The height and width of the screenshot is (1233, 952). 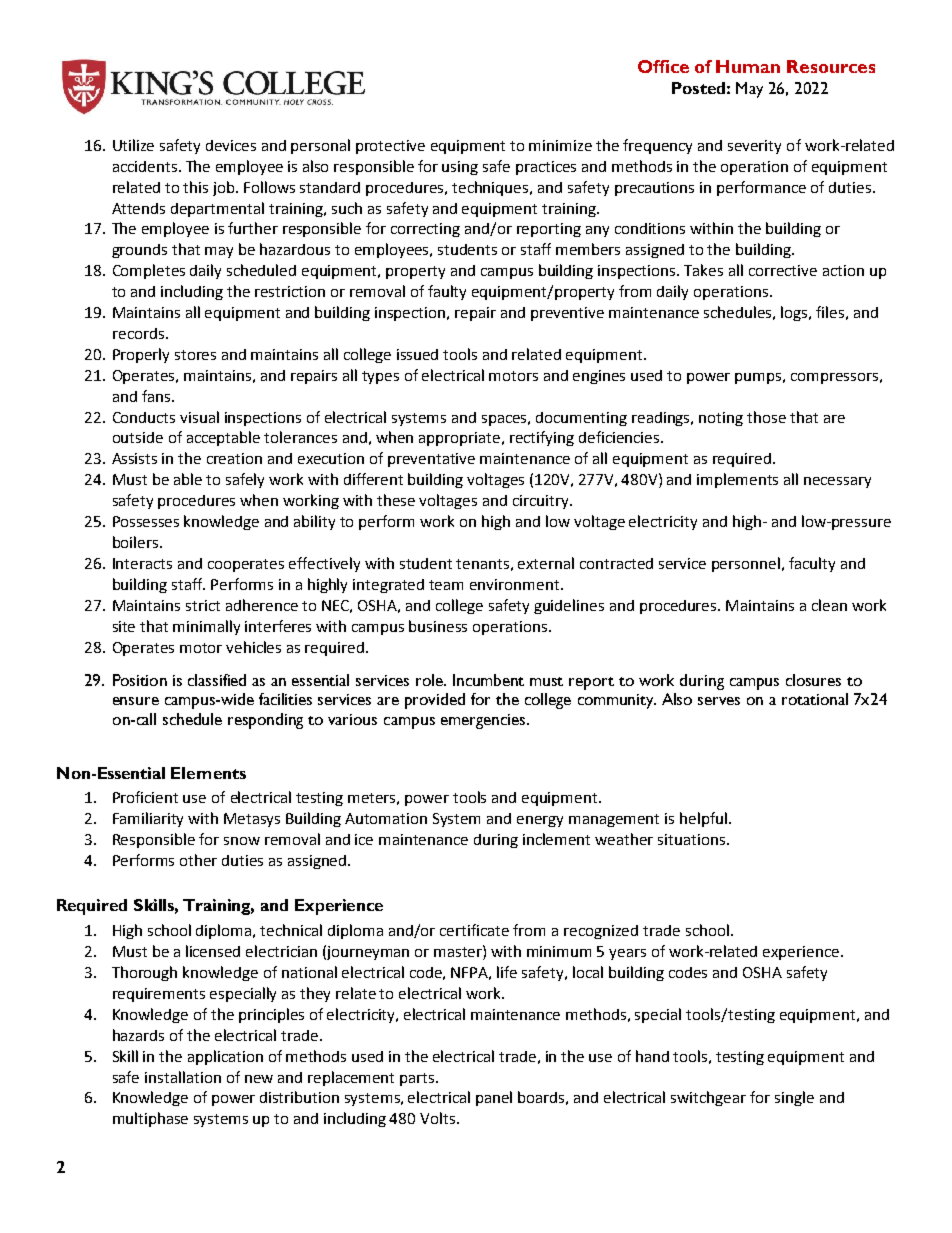 I want to click on installation, so click(x=183, y=1077).
